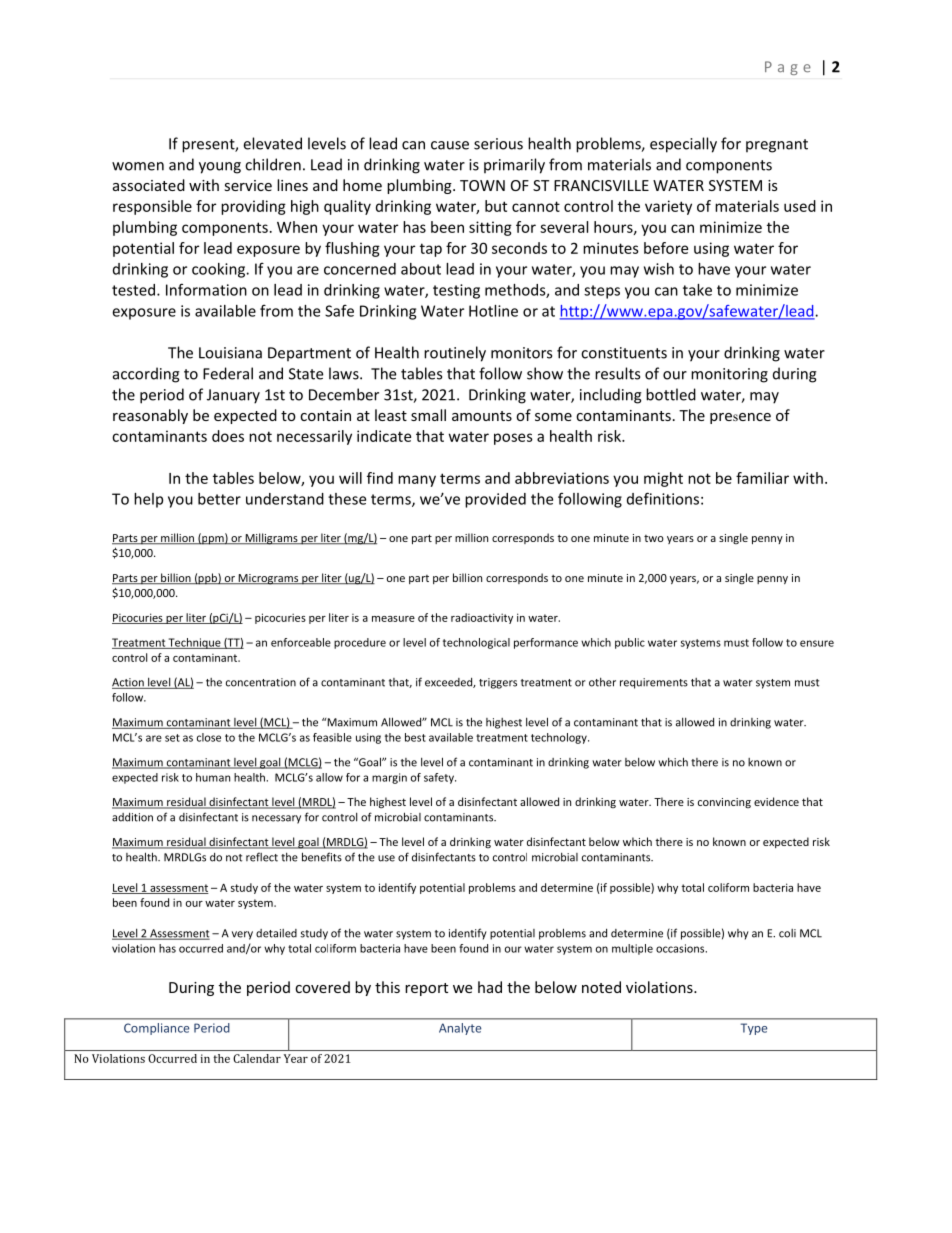 The image size is (952, 1233). What do you see at coordinates (490, 987) in the screenshot?
I see `had` at bounding box center [490, 987].
